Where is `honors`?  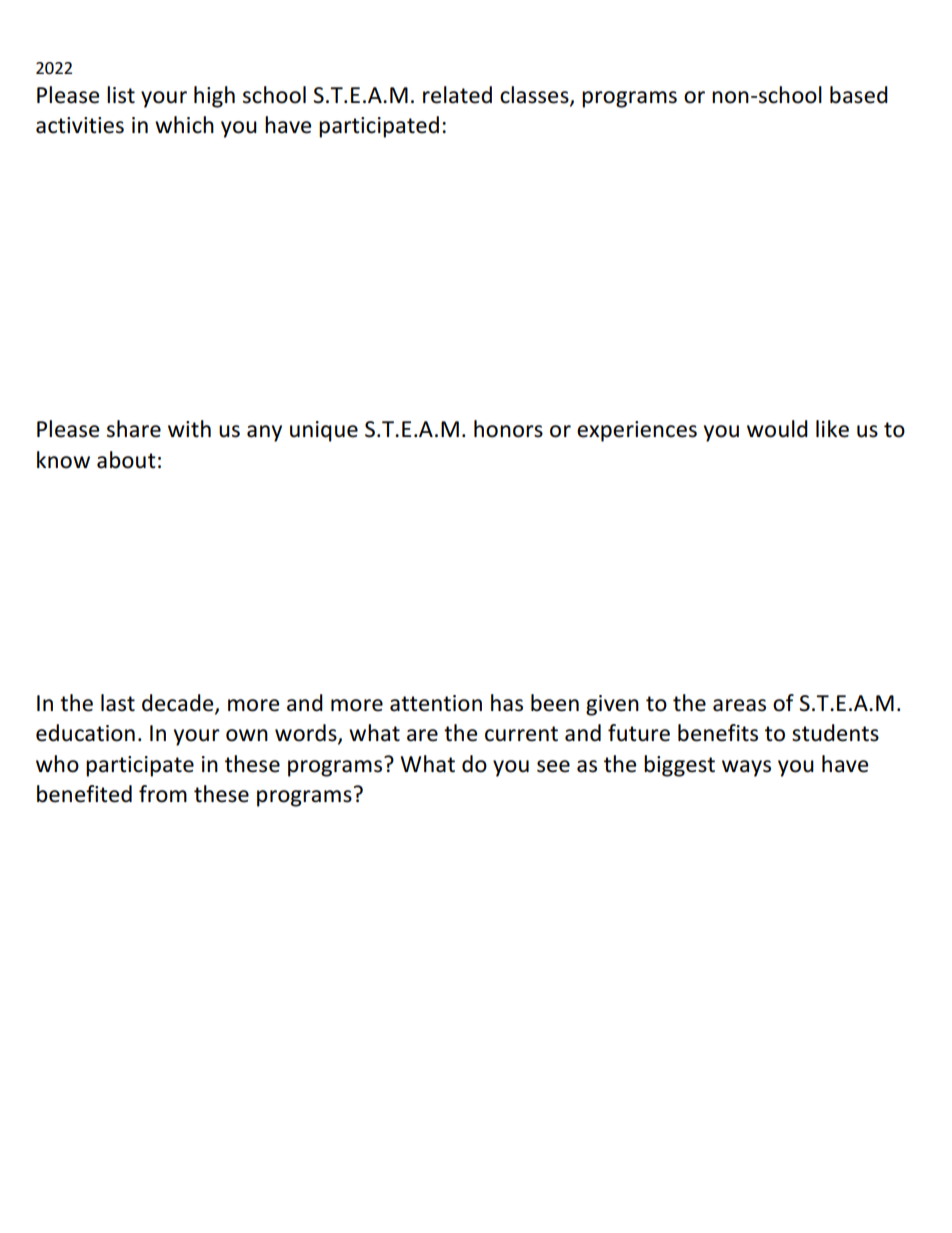
honors is located at coordinates (508, 429).
